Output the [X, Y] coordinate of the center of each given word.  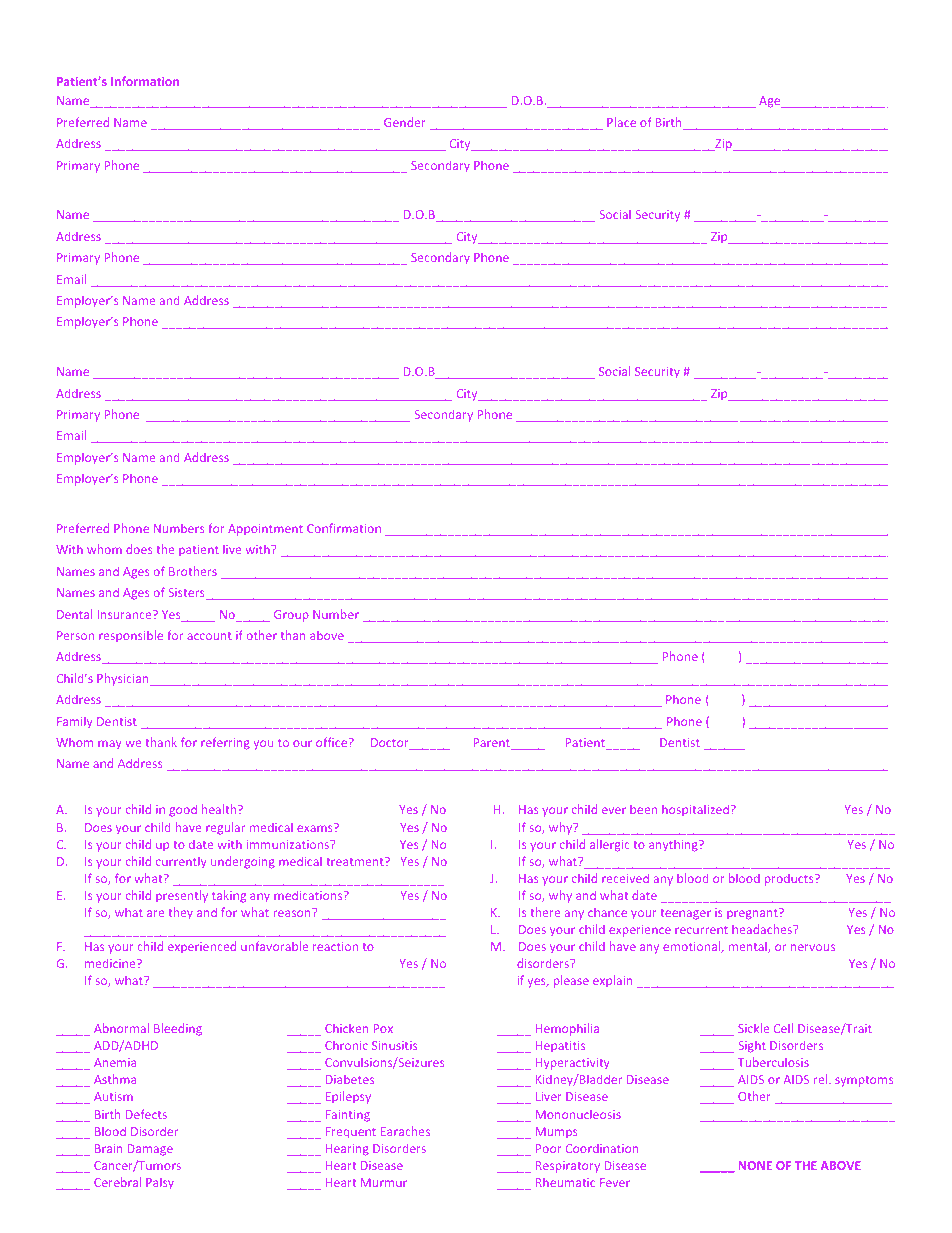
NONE [755, 1165]
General [78, 507]
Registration [150, 60]
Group [291, 615]
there [545, 912]
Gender [404, 122]
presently [182, 896]
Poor [548, 1148]
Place [621, 122]
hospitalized [695, 810]
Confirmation [344, 528]
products [790, 879]
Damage [150, 1149]
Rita [731, 56]
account [209, 636]
